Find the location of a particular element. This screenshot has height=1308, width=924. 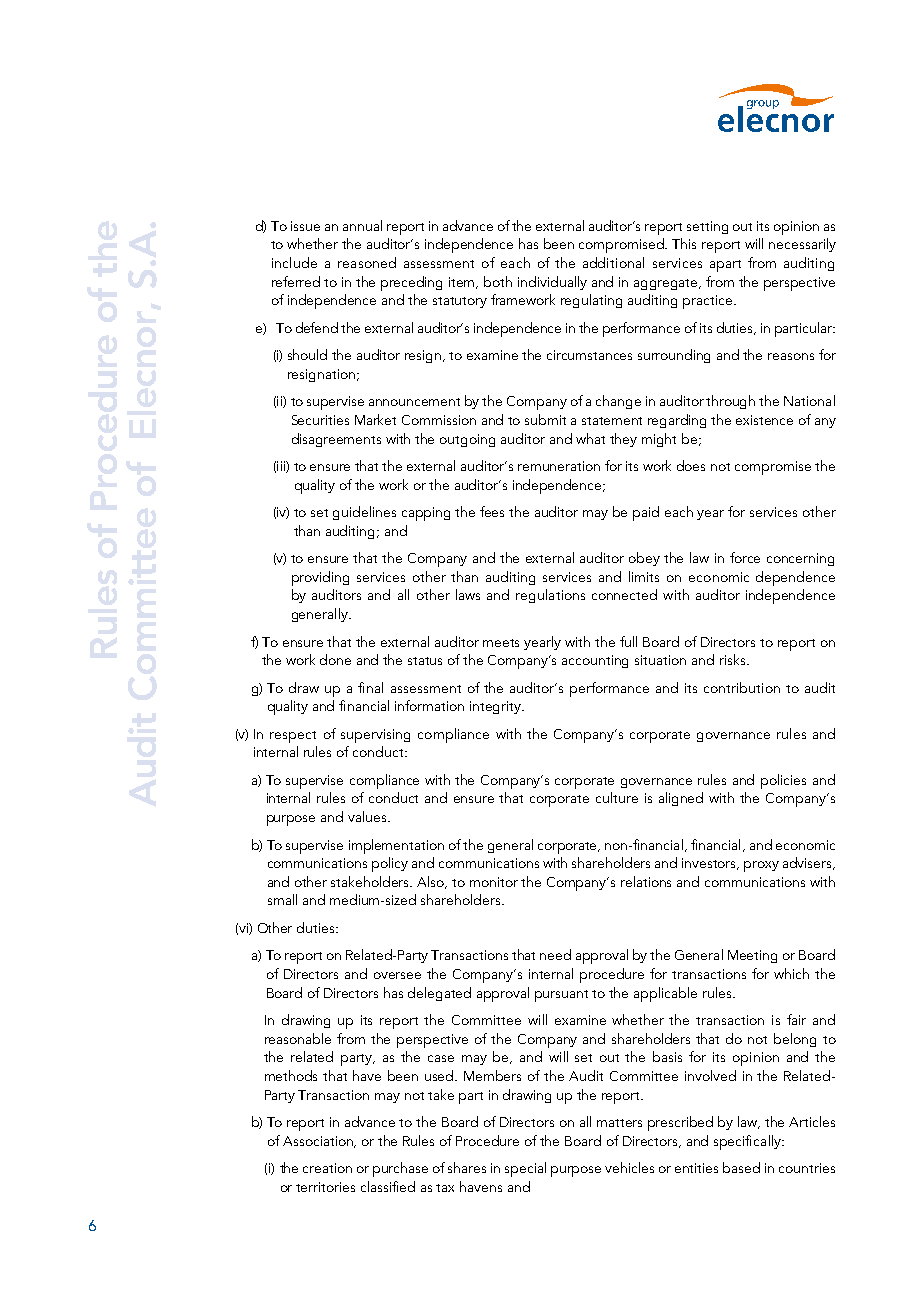

special is located at coordinates (525, 1169).
